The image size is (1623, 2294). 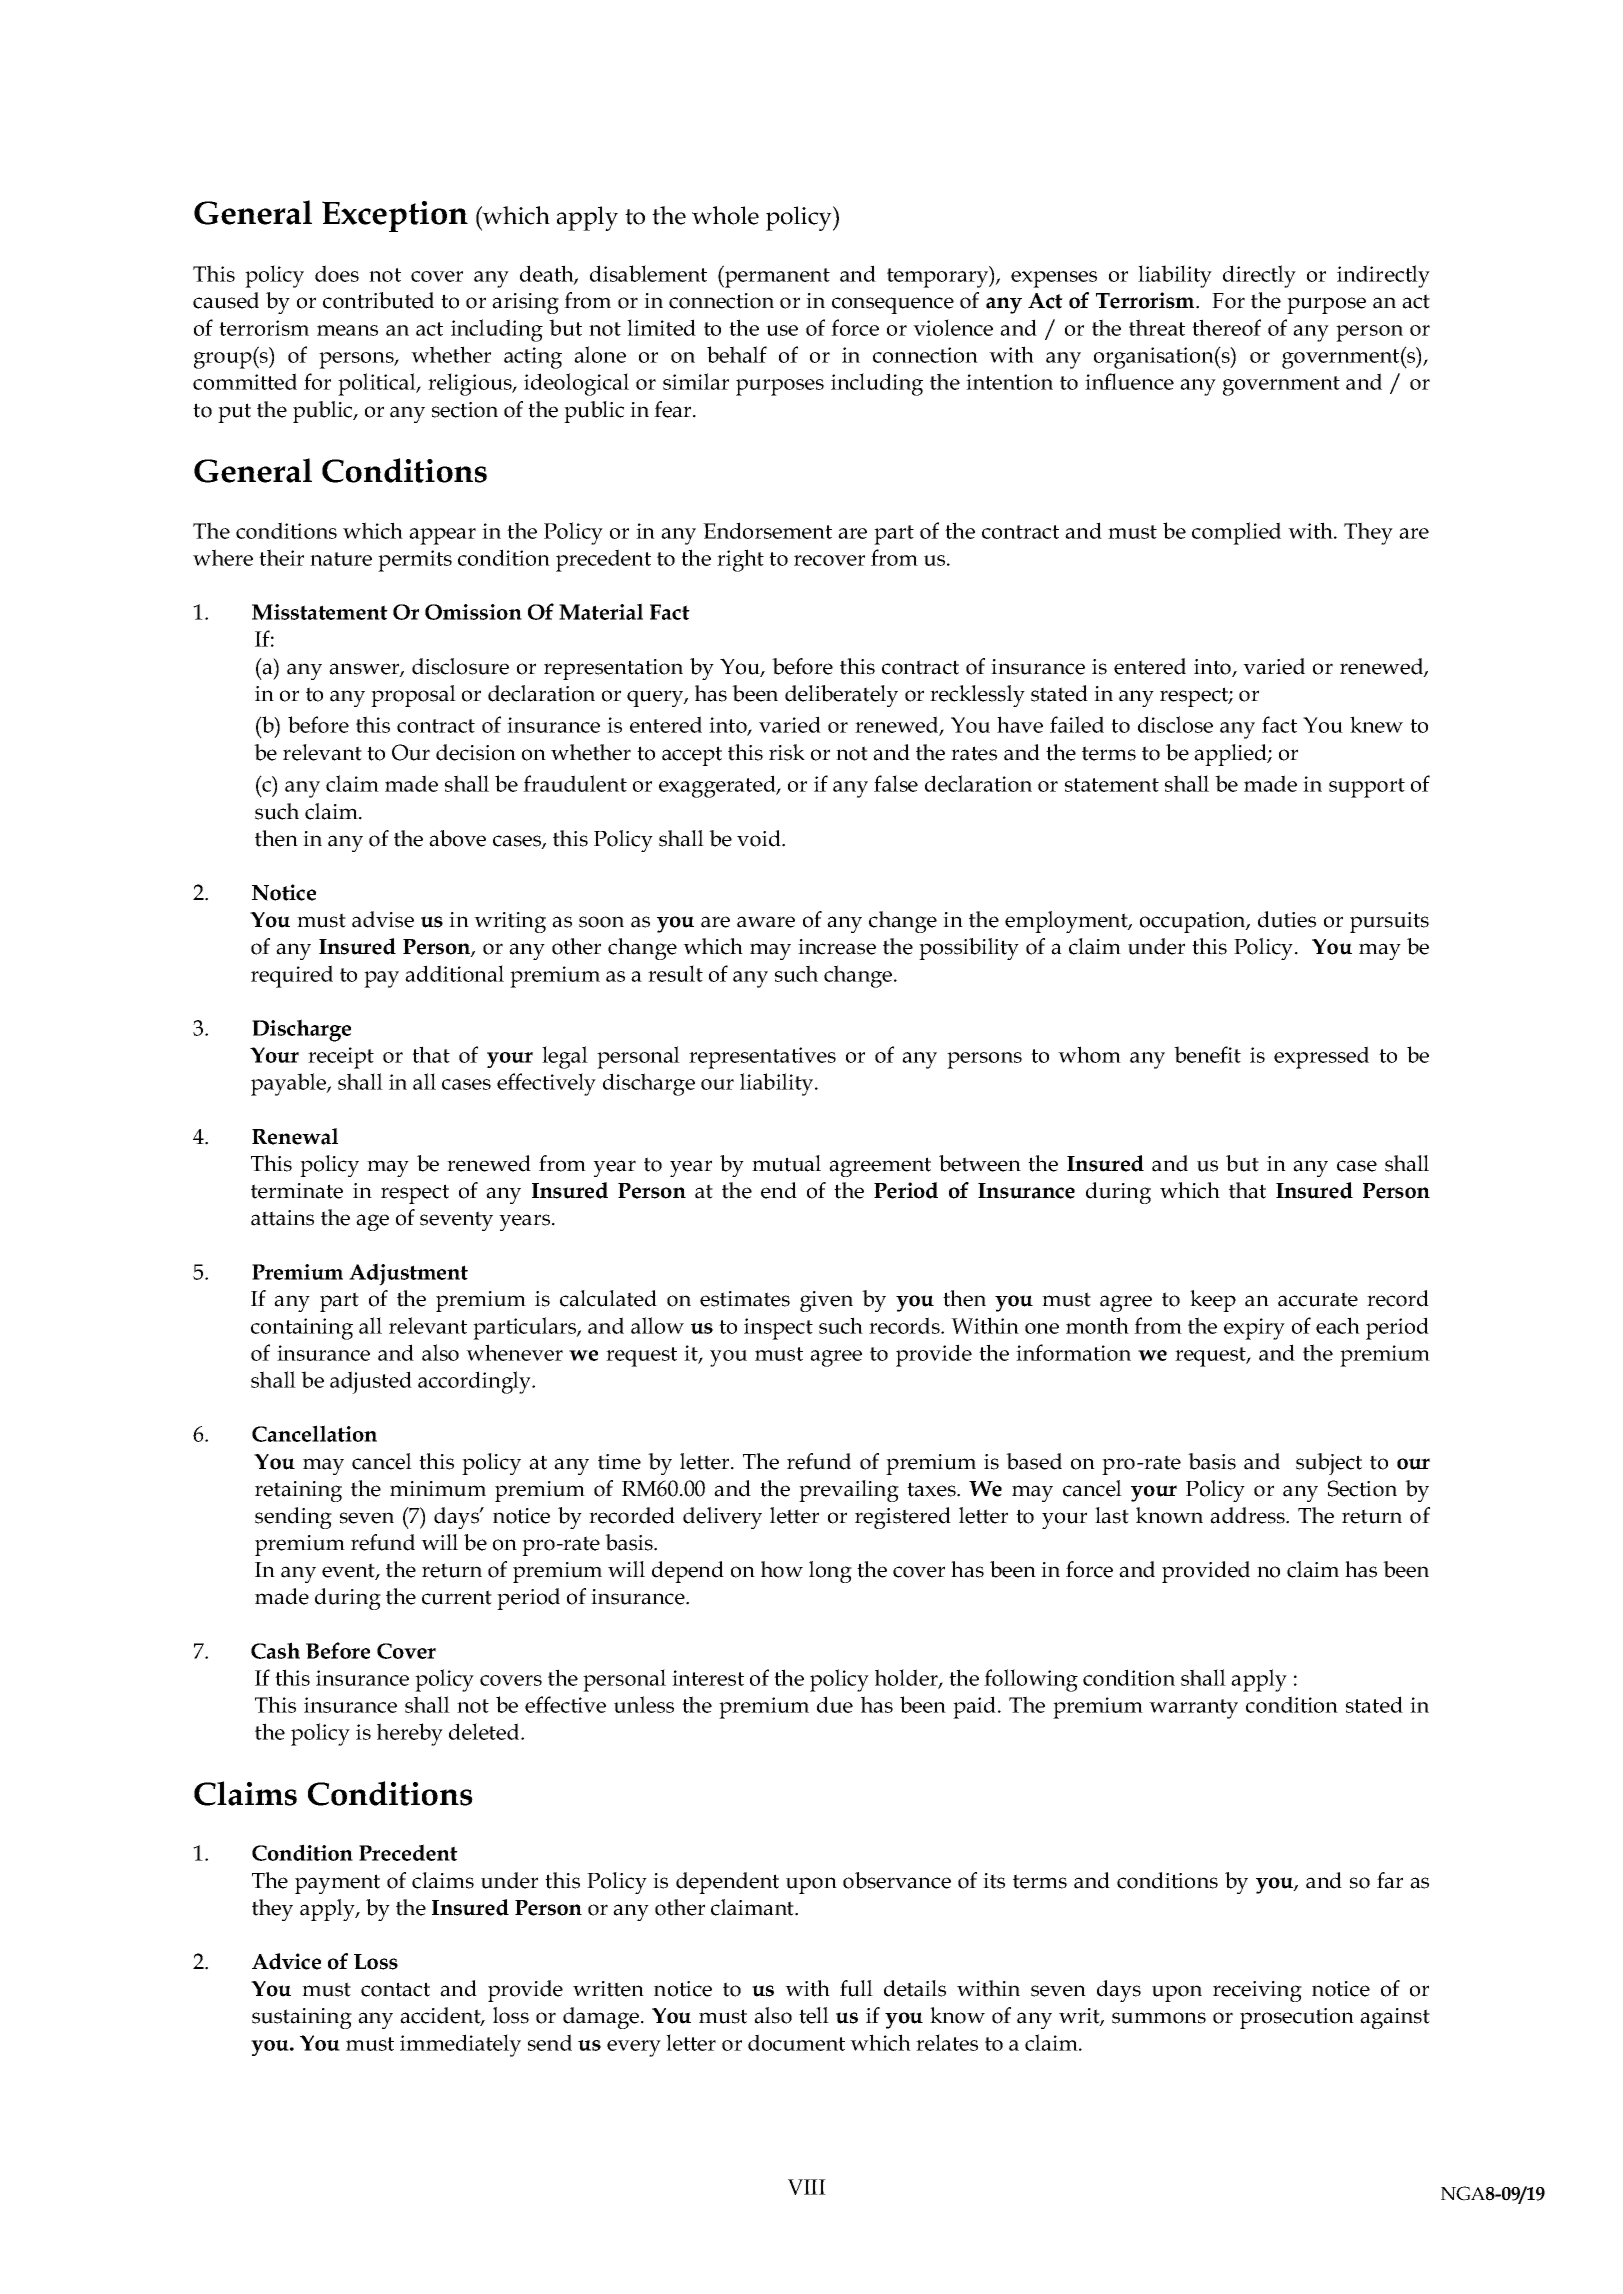 What do you see at coordinates (460, 2045) in the screenshot?
I see `immediately` at bounding box center [460, 2045].
